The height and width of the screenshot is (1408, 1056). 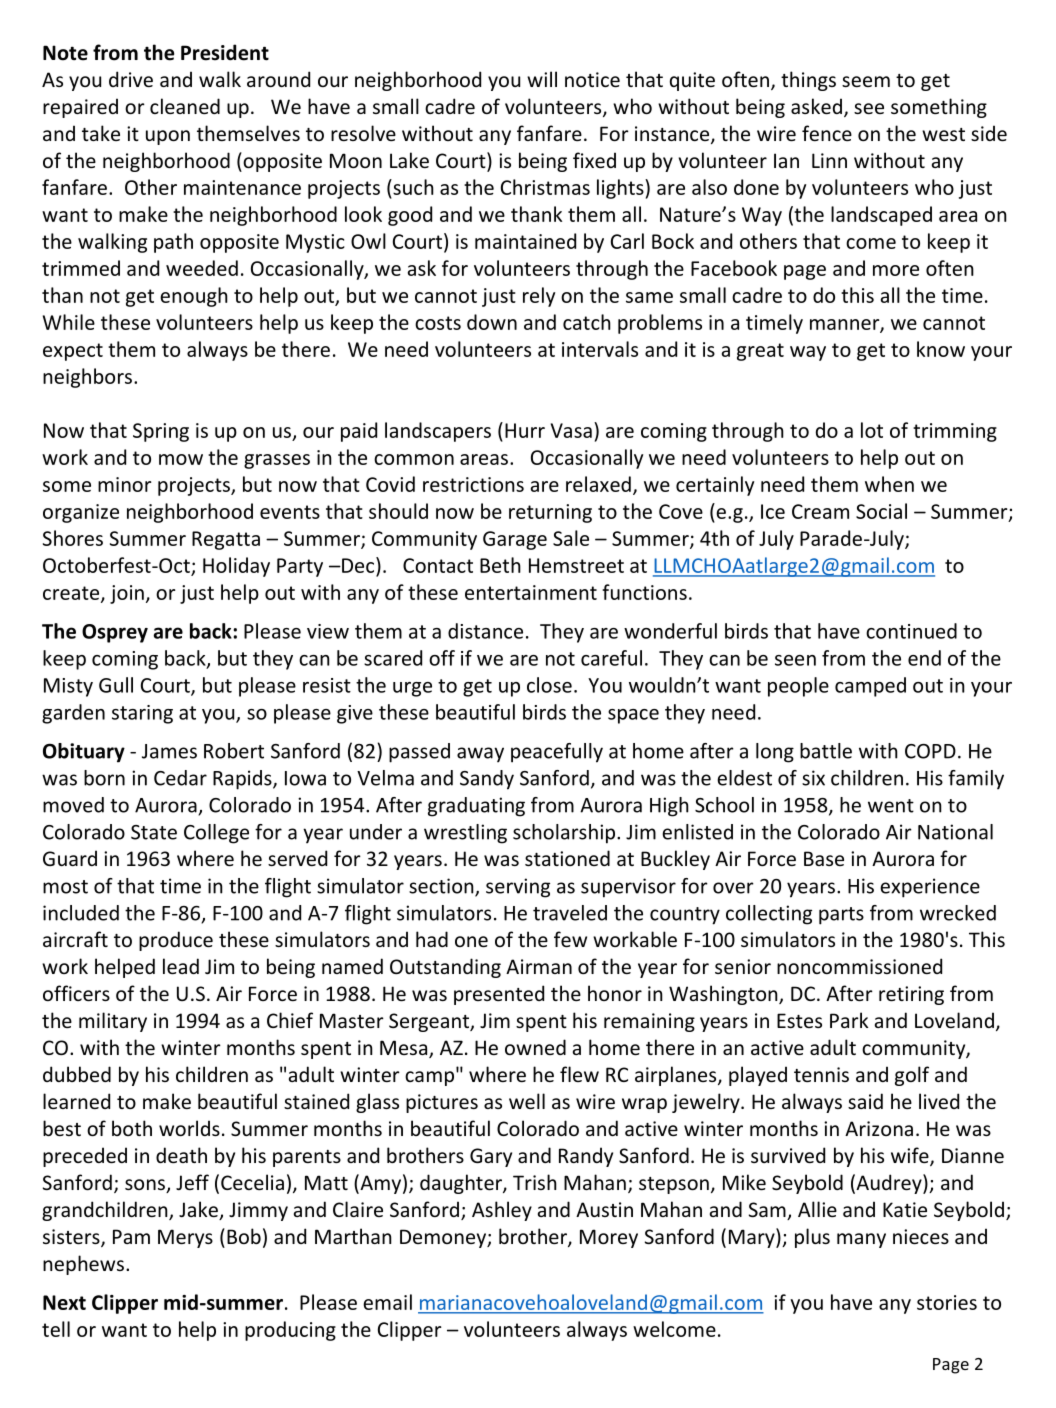 What do you see at coordinates (859, 966) in the screenshot?
I see `noncommissioned` at bounding box center [859, 966].
